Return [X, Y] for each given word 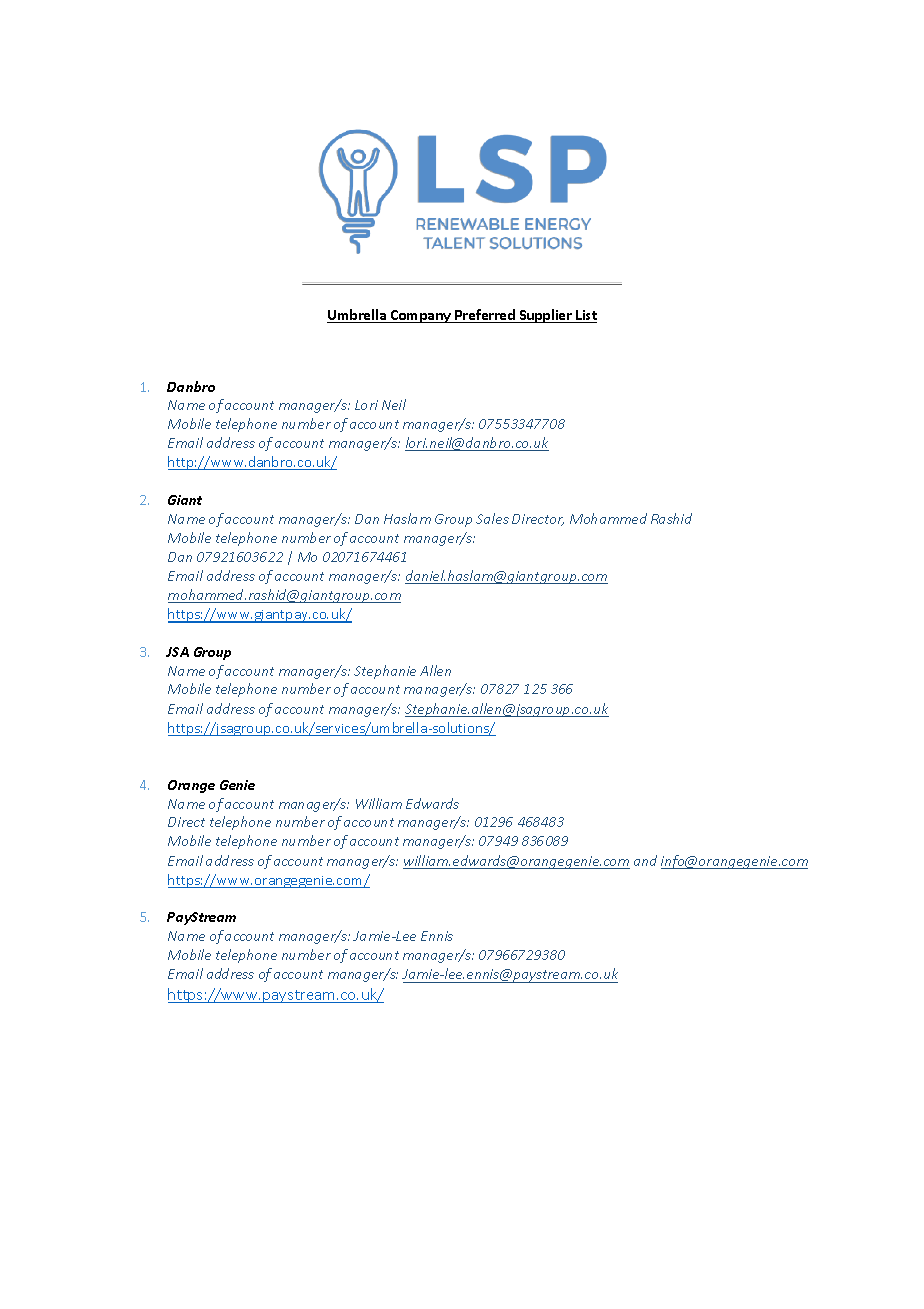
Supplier [546, 316]
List [585, 316]
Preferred [485, 316]
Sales [492, 518]
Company [421, 316]
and [645, 860]
